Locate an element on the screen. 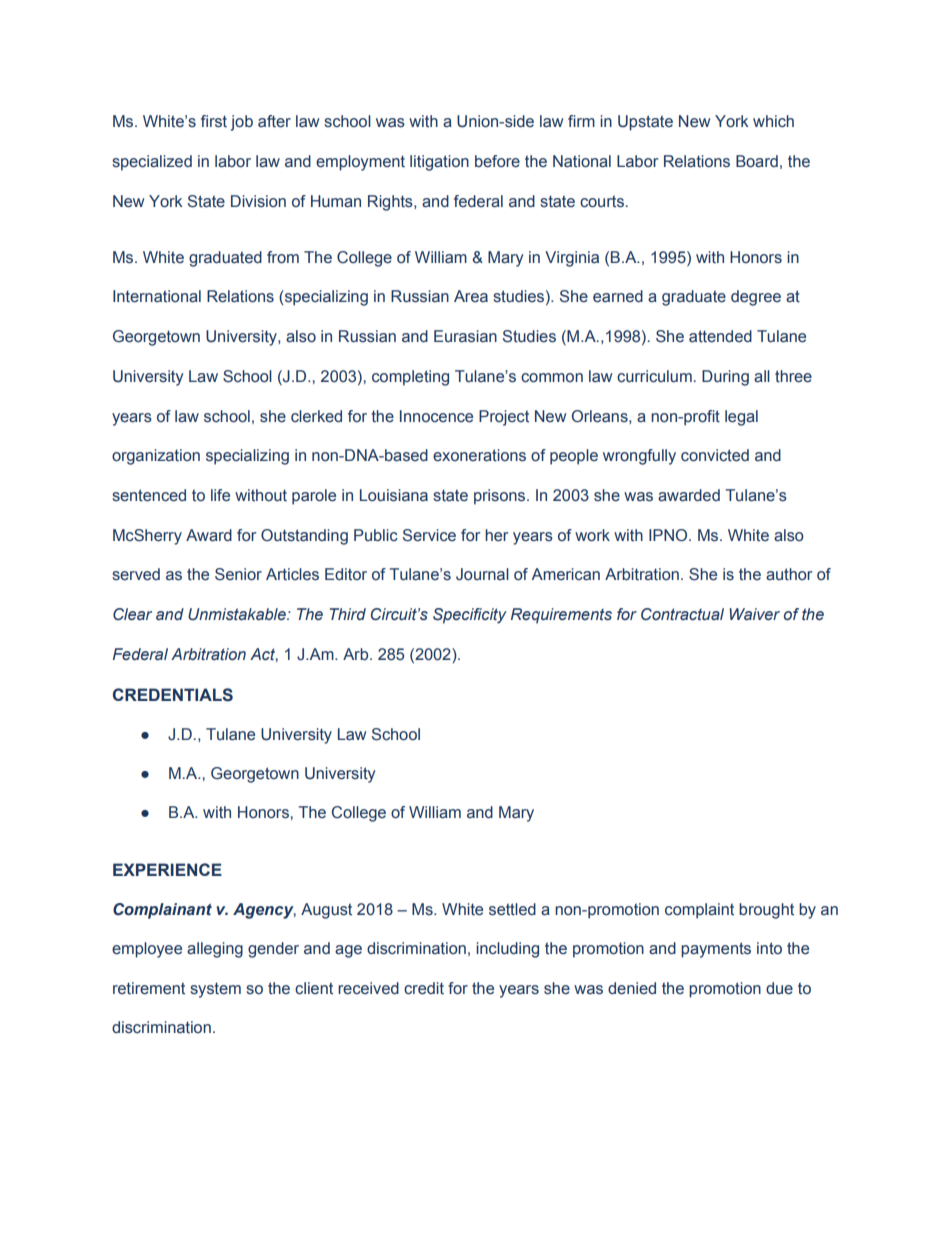 The height and width of the screenshot is (1233, 952). Eurasian is located at coordinates (465, 336).
